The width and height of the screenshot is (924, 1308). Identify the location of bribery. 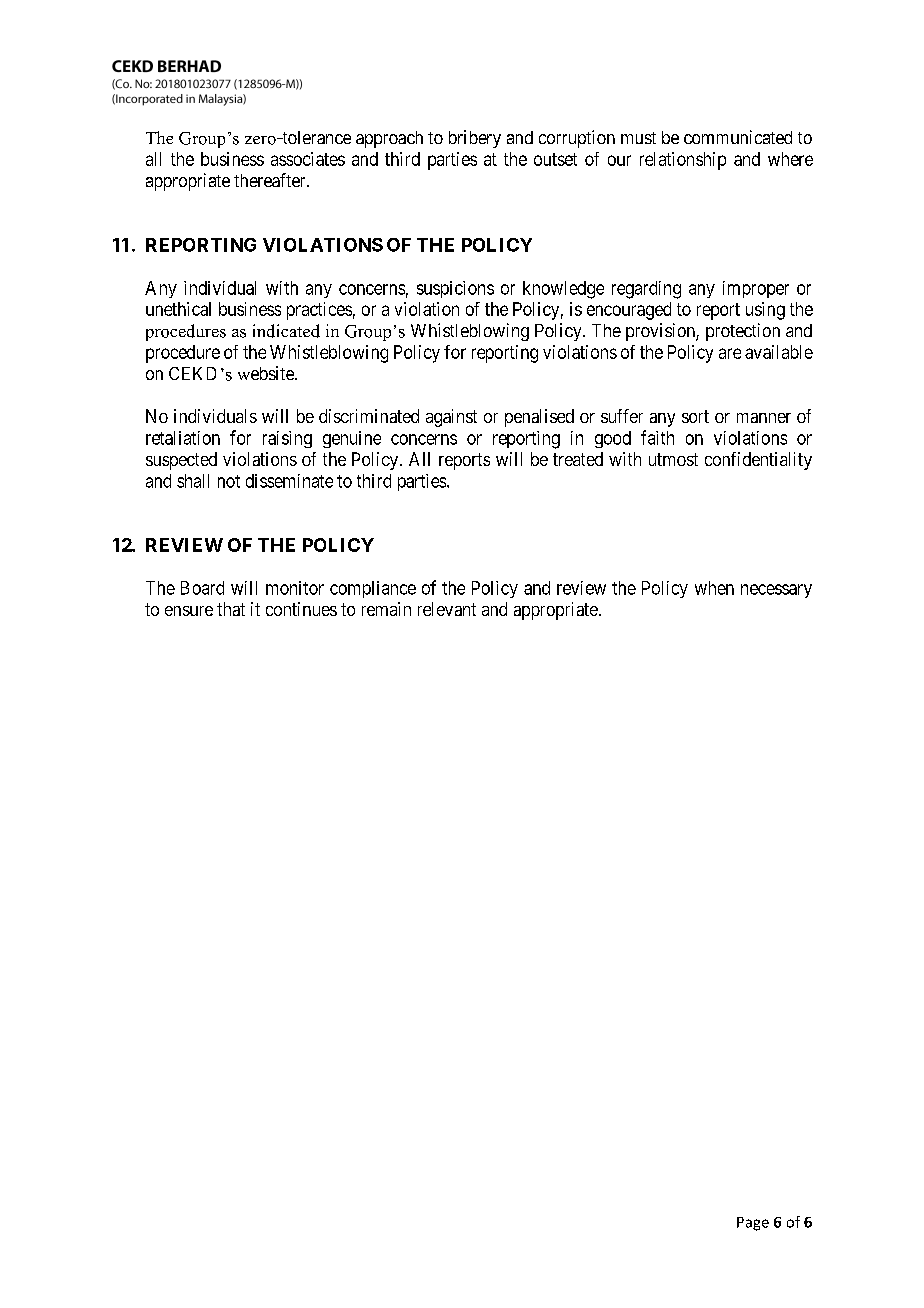
(475, 139).
